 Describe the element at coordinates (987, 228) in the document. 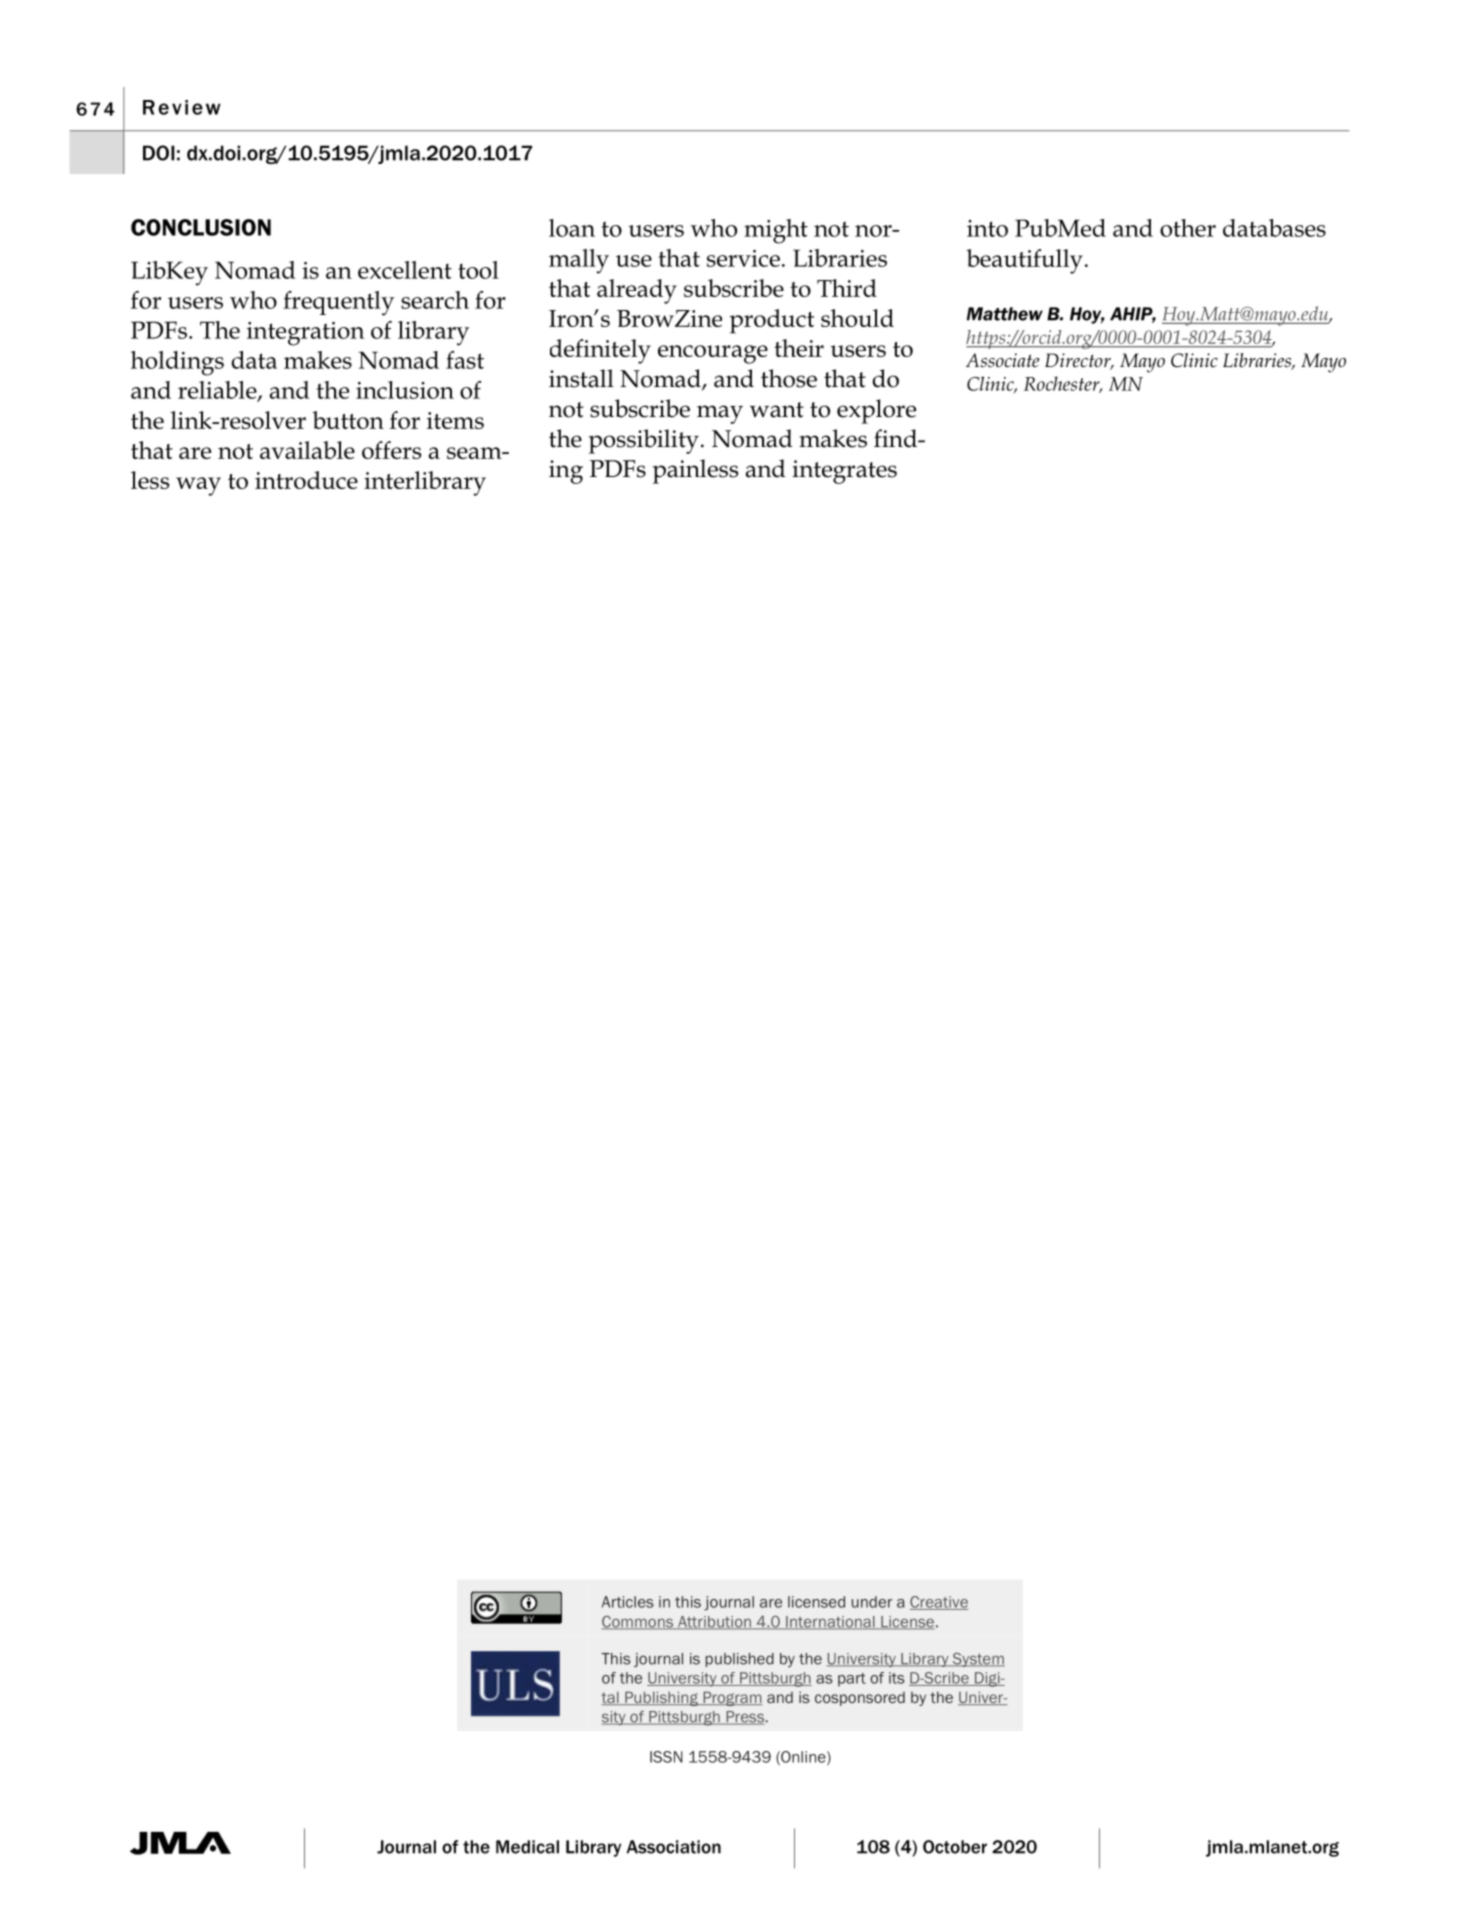

I see `into` at that location.
